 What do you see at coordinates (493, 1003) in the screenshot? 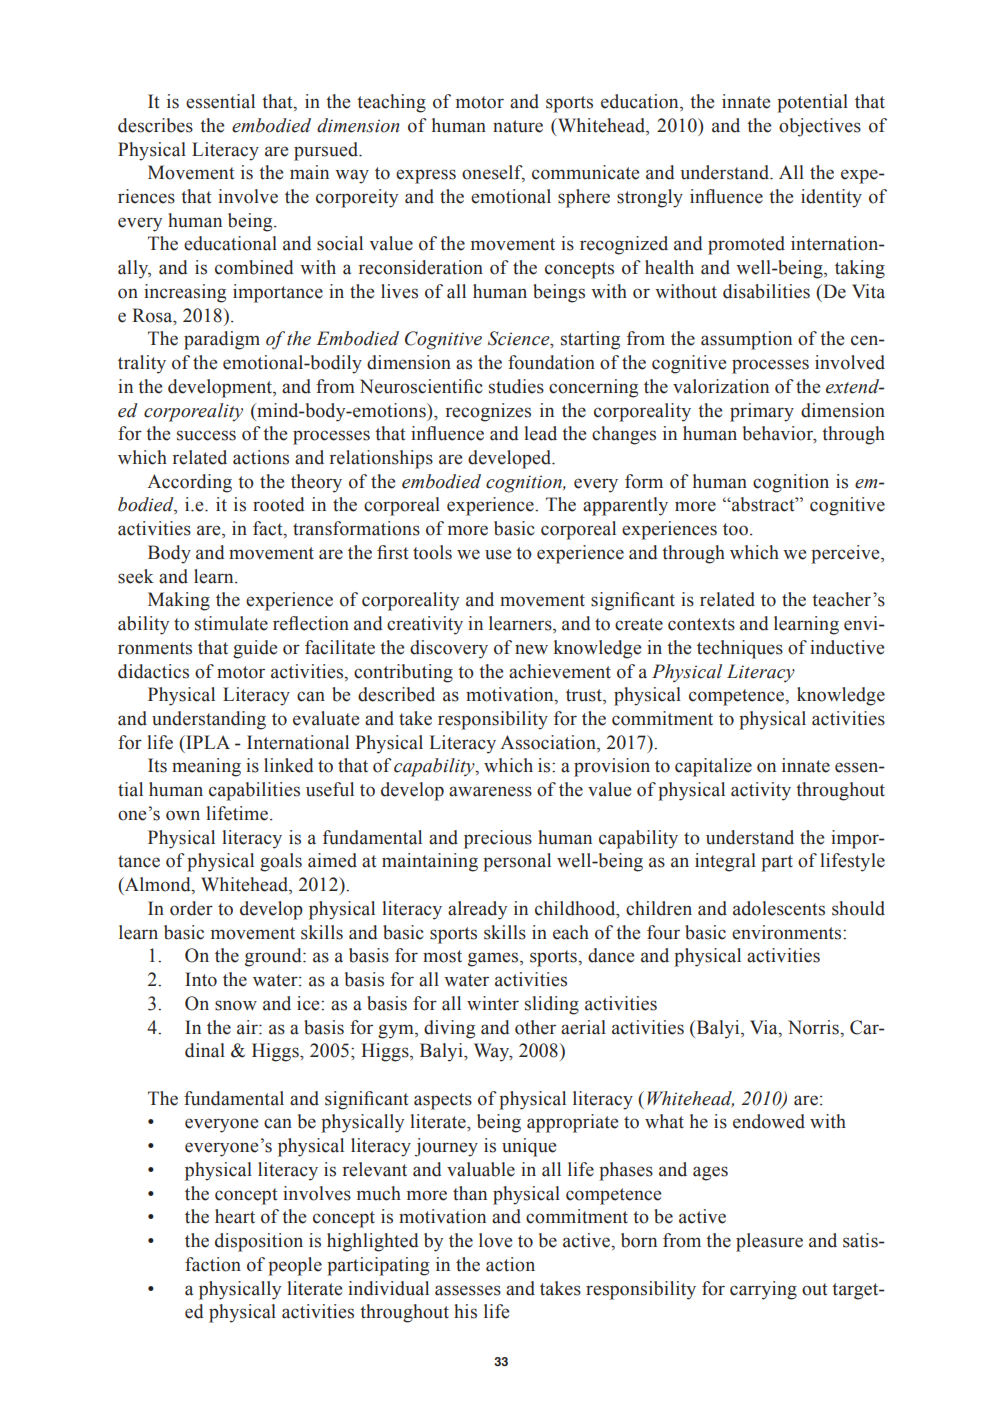
I see `winter` at bounding box center [493, 1003].
